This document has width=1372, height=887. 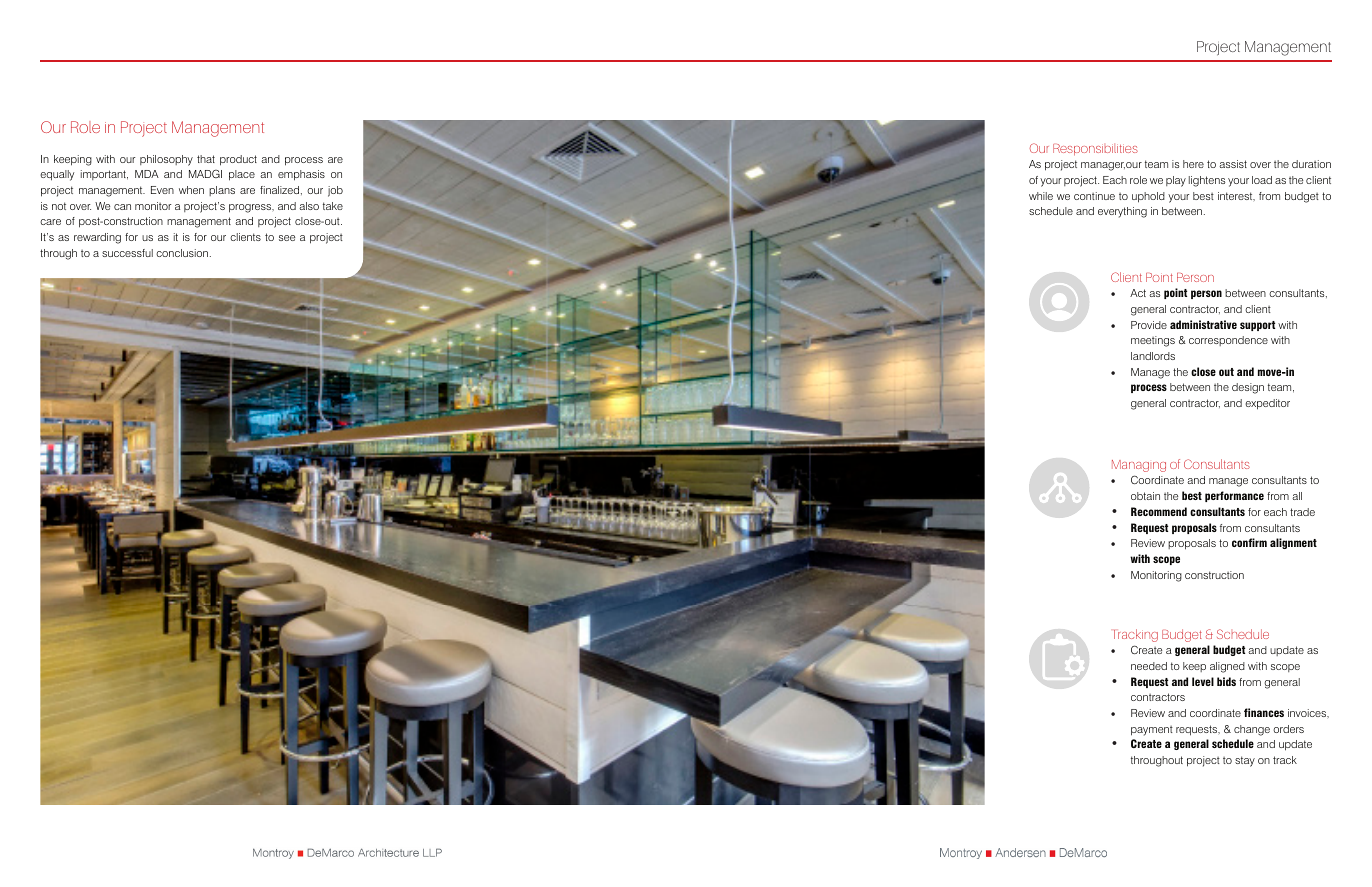 I want to click on conclusion, so click(x=183, y=253).
